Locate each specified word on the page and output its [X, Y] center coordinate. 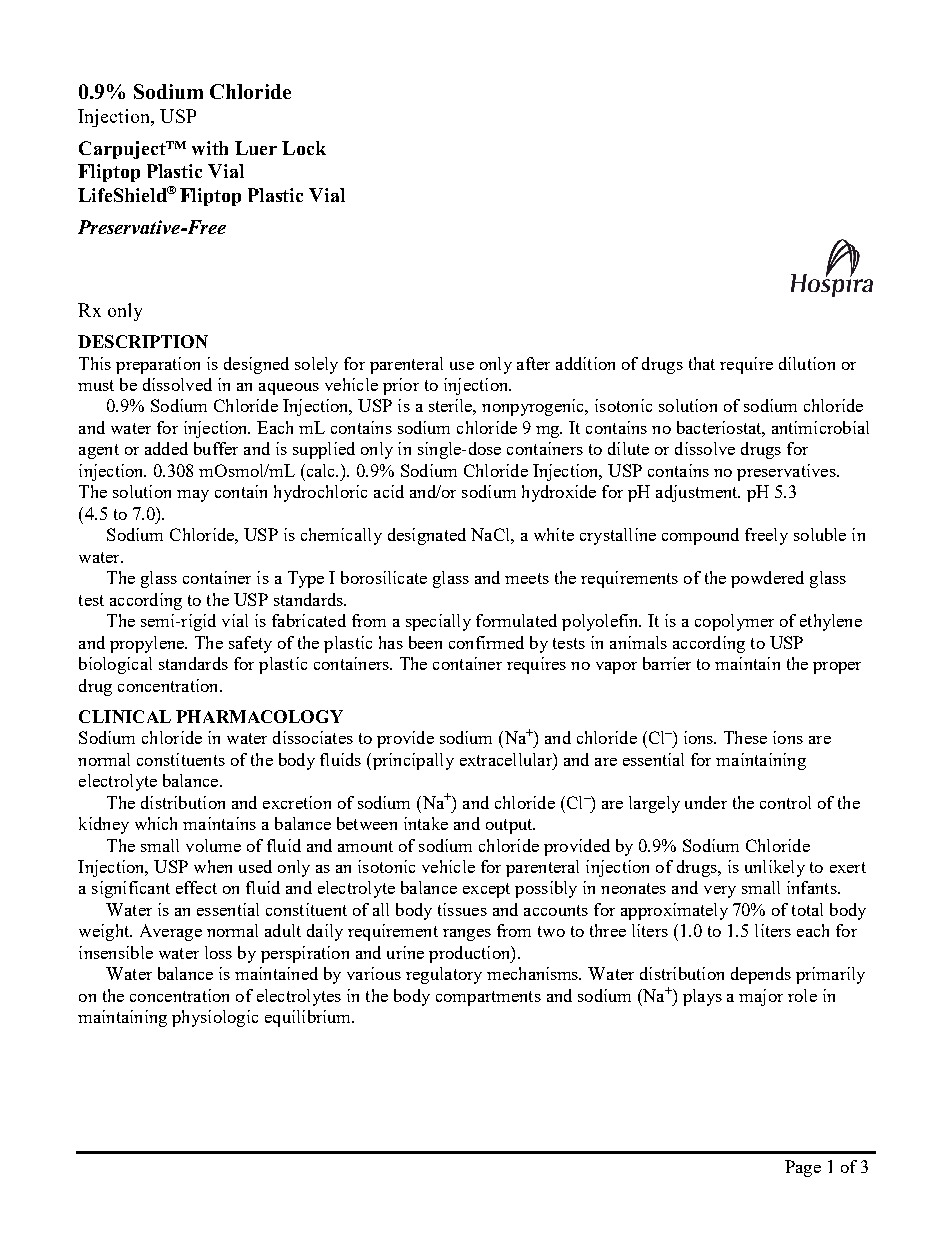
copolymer [734, 622]
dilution [807, 363]
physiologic [215, 1018]
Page [803, 1168]
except [486, 890]
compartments [488, 998]
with [210, 148]
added [166, 448]
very [720, 892]
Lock [304, 148]
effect [196, 887]
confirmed [486, 642]
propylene [148, 644]
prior [401, 386]
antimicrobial [820, 427]
